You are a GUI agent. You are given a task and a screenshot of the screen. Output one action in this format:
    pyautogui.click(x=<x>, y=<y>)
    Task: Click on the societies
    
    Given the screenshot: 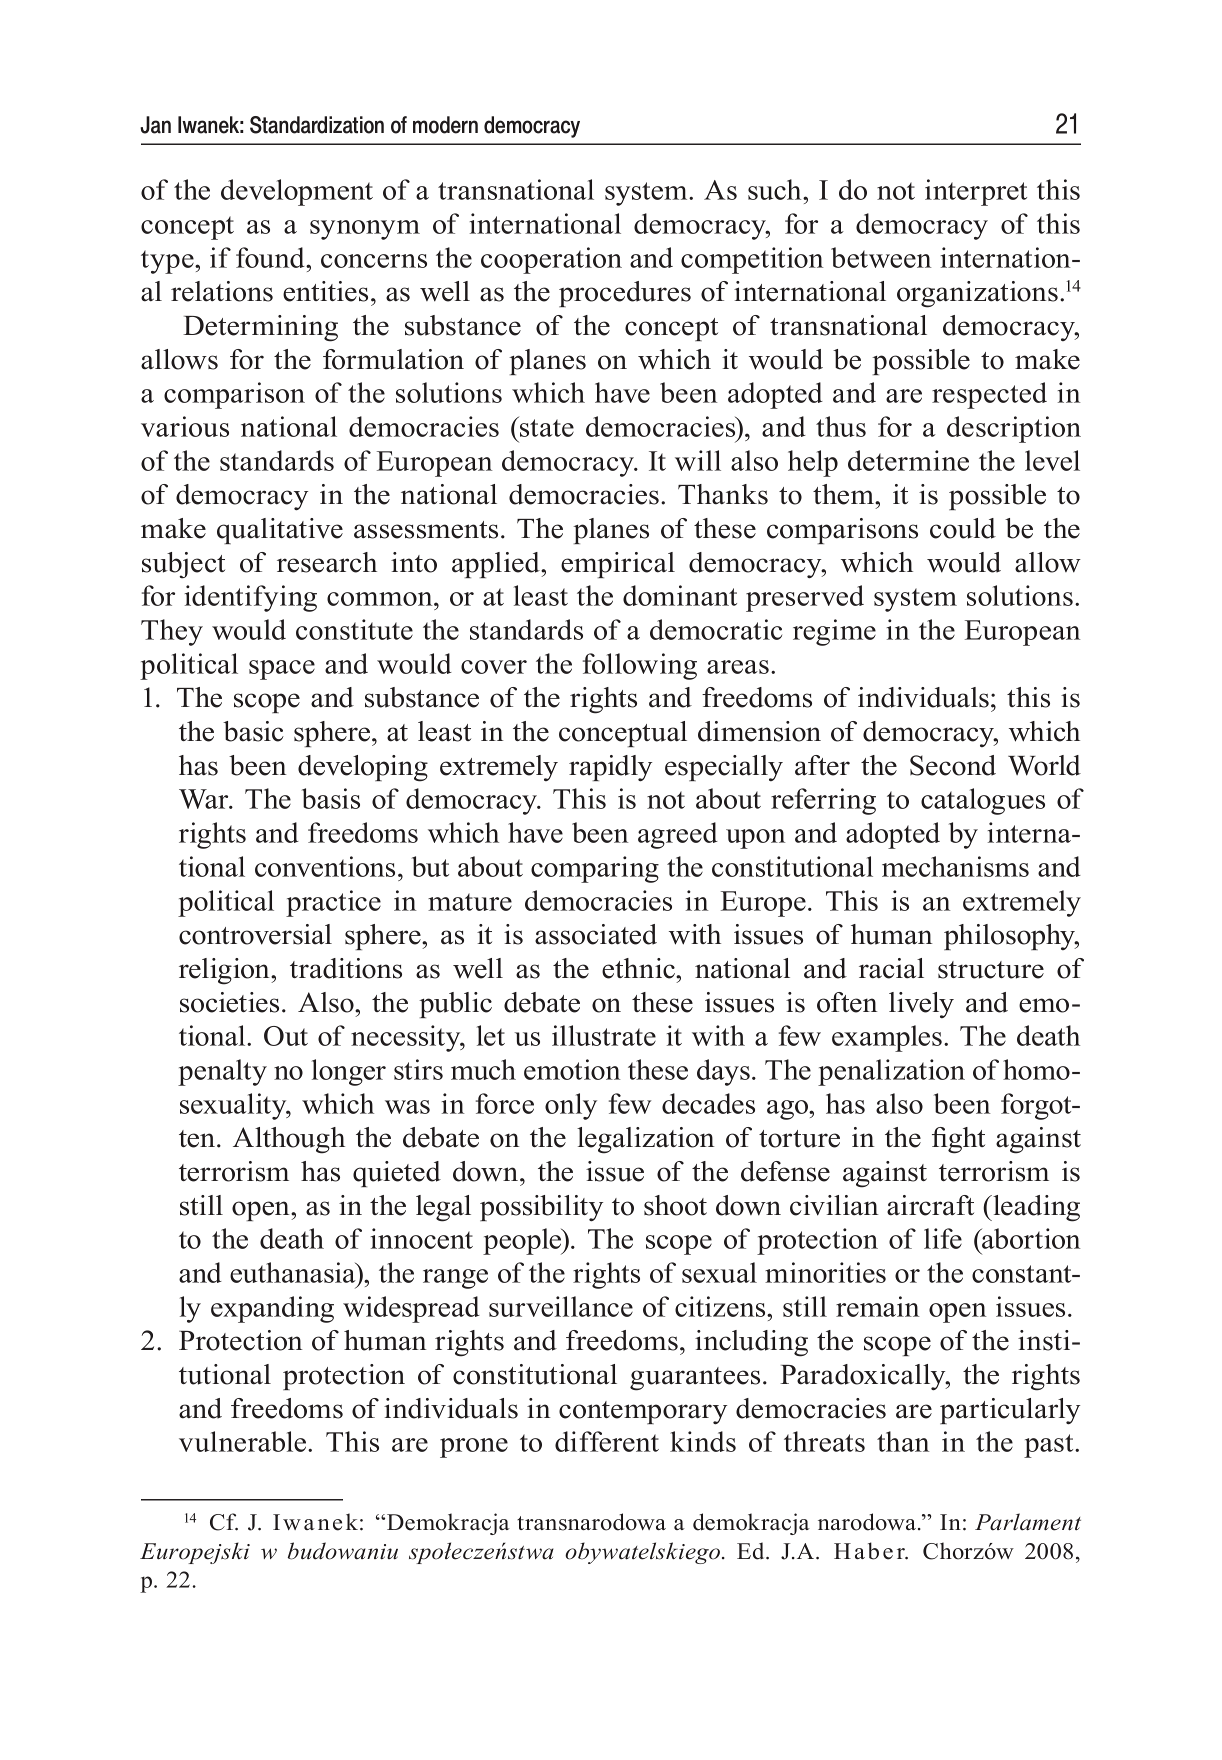 What is the action you would take?
    pyautogui.click(x=229, y=1002)
